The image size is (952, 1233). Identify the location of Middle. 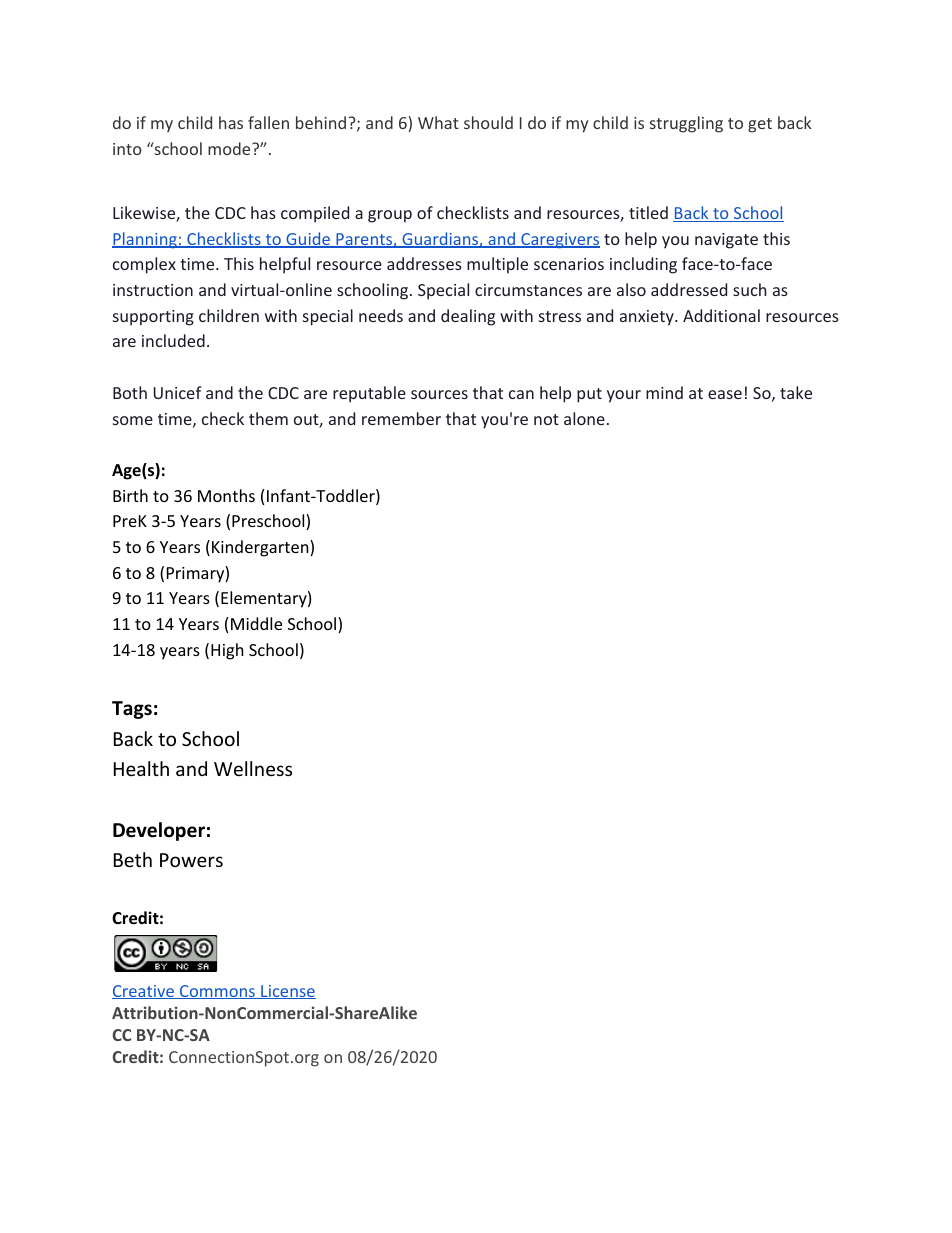
(256, 623).
